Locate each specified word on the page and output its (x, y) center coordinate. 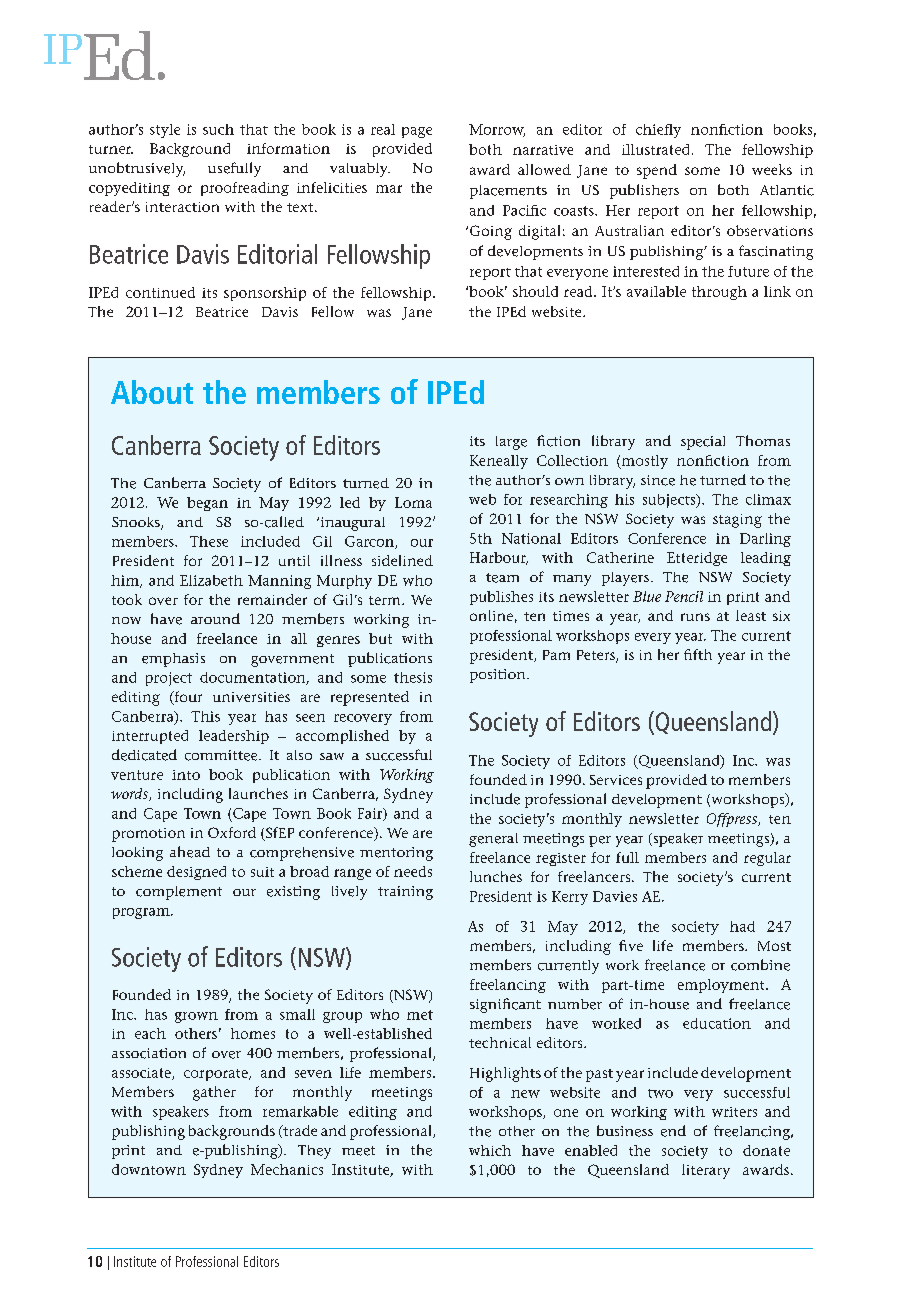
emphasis (173, 660)
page (417, 132)
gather (214, 1093)
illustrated (657, 149)
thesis (413, 677)
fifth (698, 654)
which (490, 1150)
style (165, 131)
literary (706, 1171)
